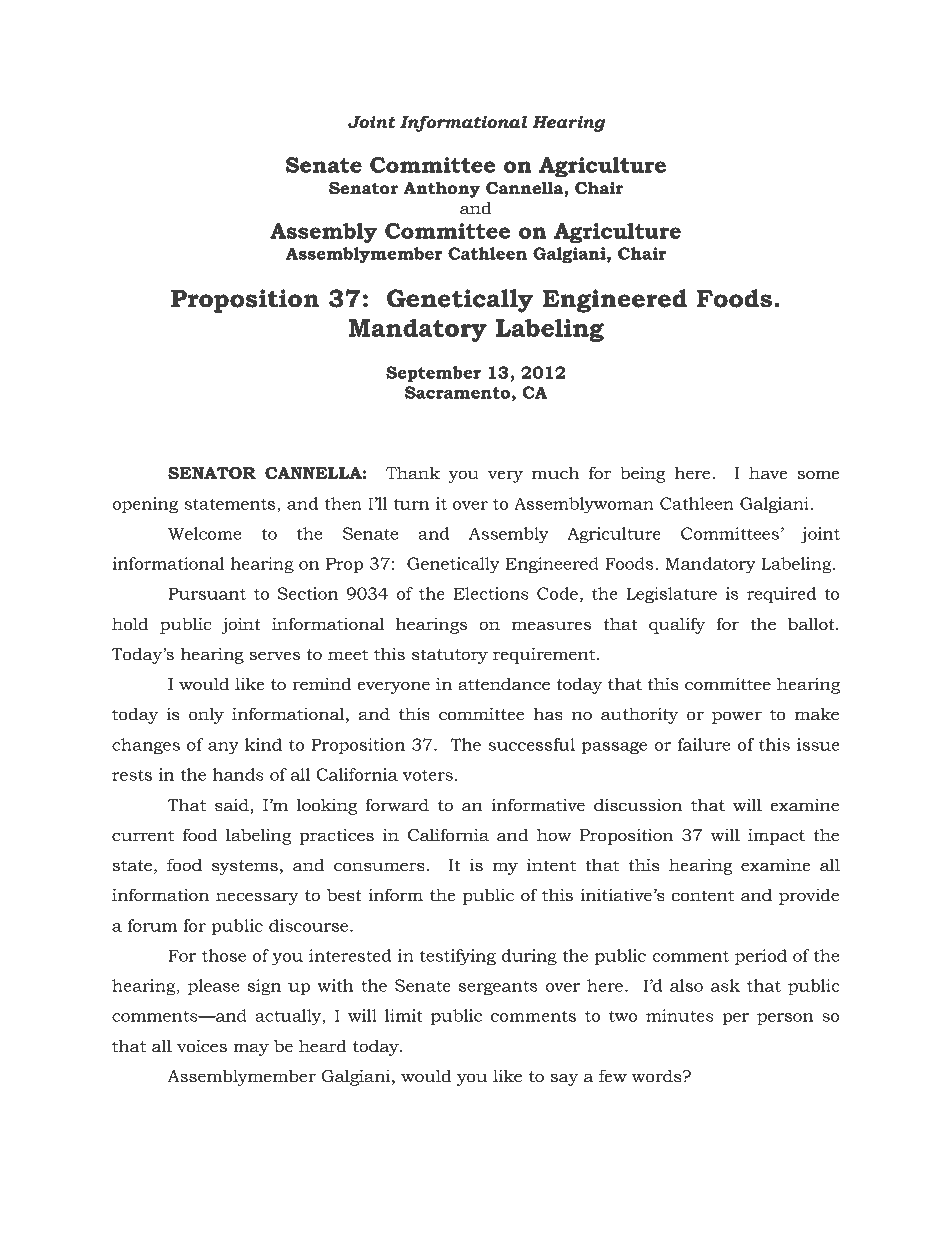 This screenshot has width=952, height=1233. I want to click on Pursuant, so click(207, 593).
